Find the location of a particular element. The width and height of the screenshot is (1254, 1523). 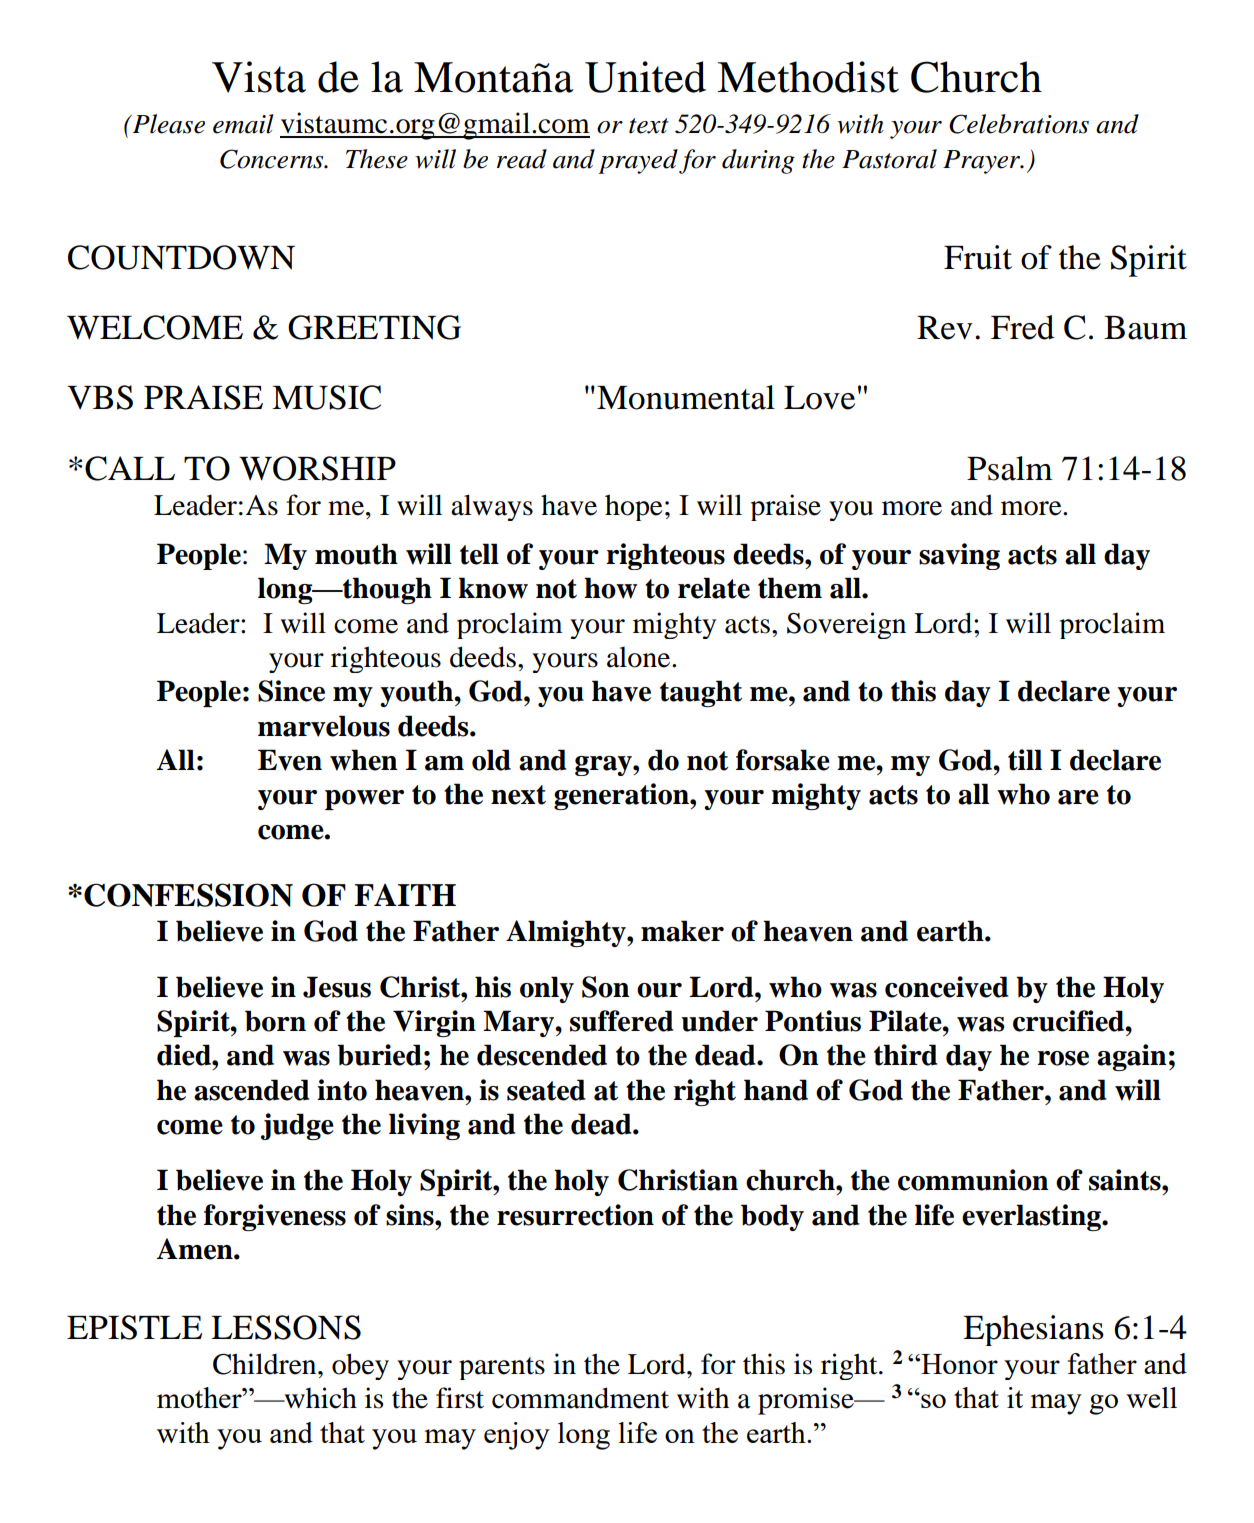

text is located at coordinates (649, 126).
